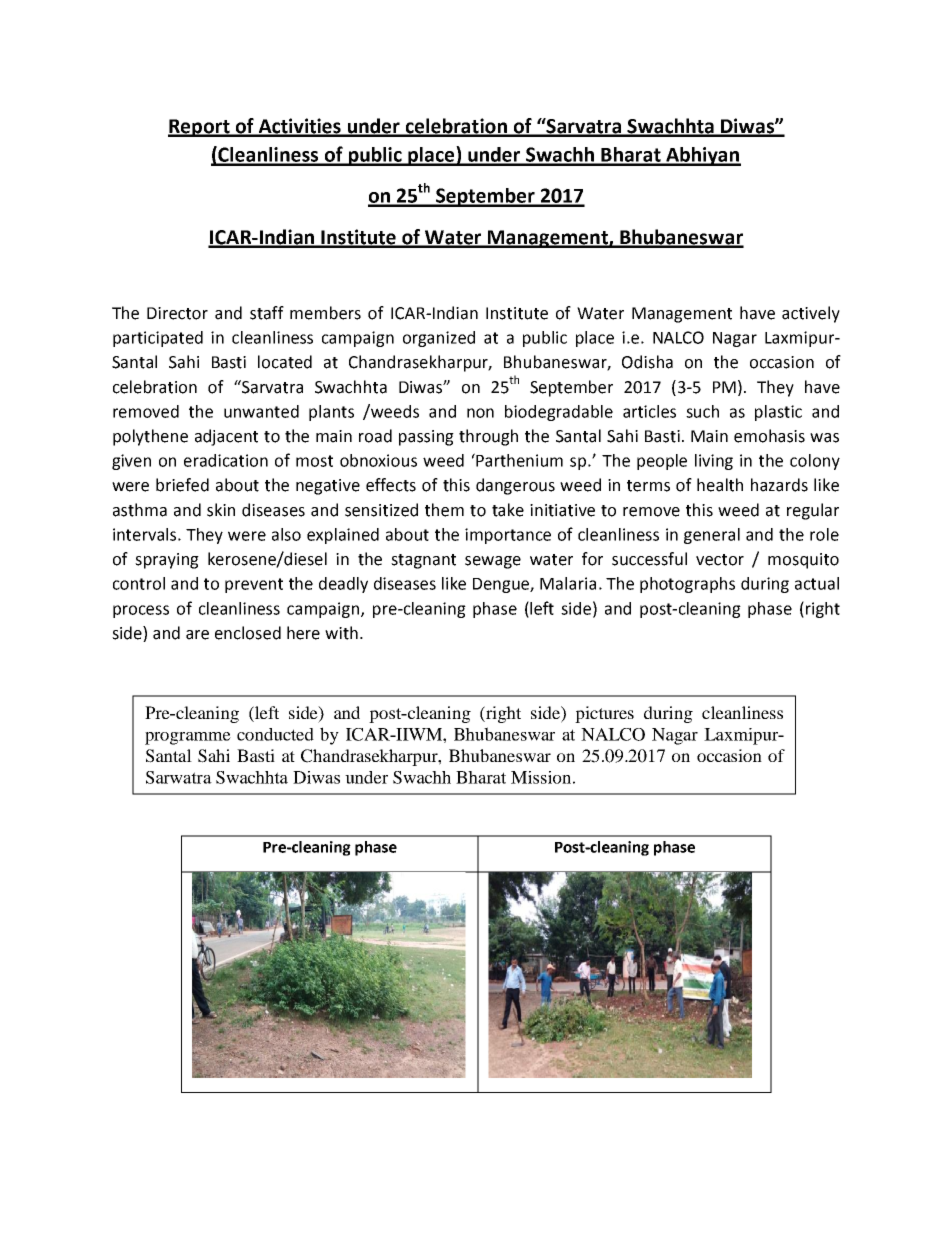 The image size is (952, 1233). What do you see at coordinates (188, 738) in the screenshot?
I see `programme` at bounding box center [188, 738].
